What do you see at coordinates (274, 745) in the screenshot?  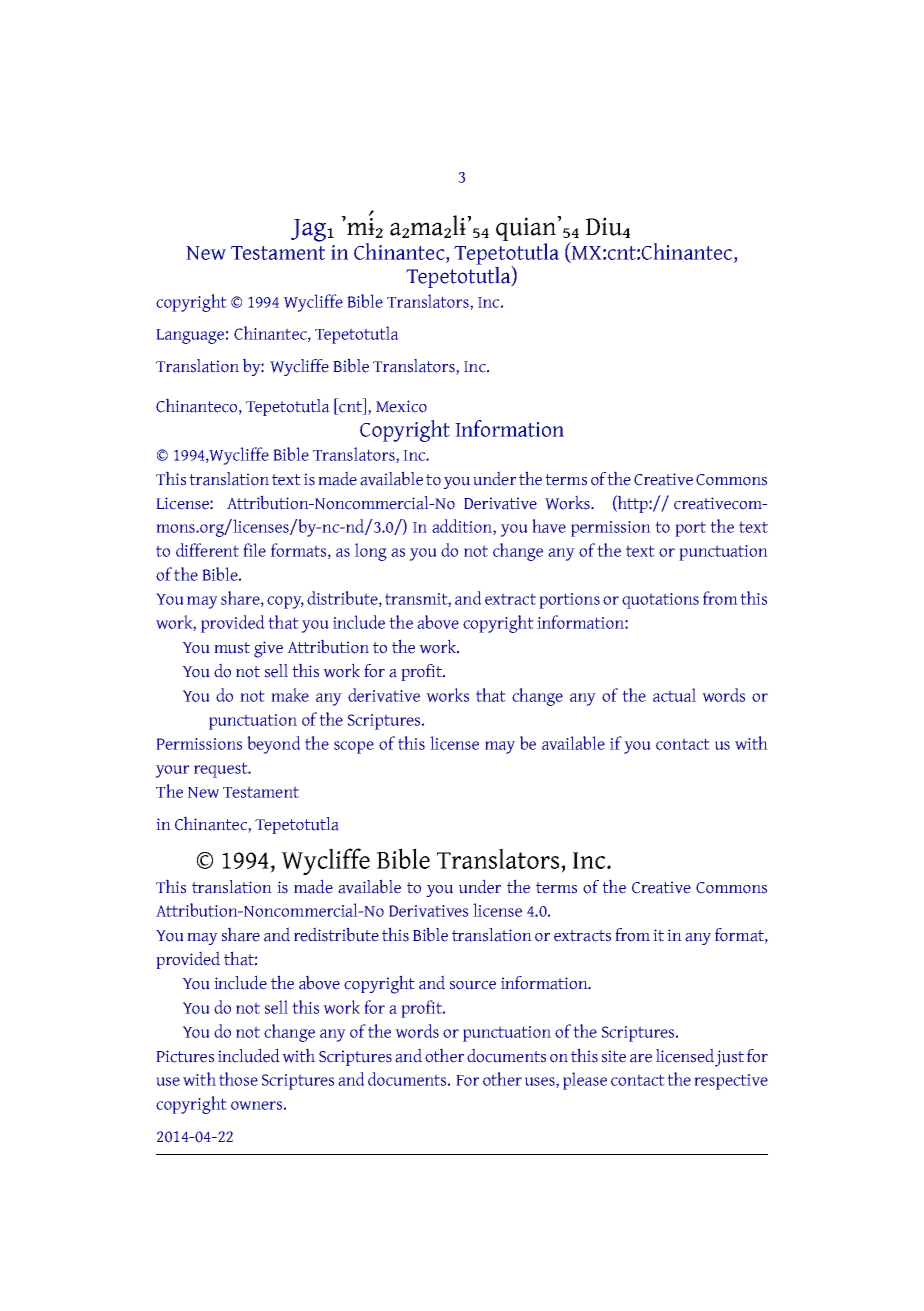 I see `beyond` at bounding box center [274, 745].
